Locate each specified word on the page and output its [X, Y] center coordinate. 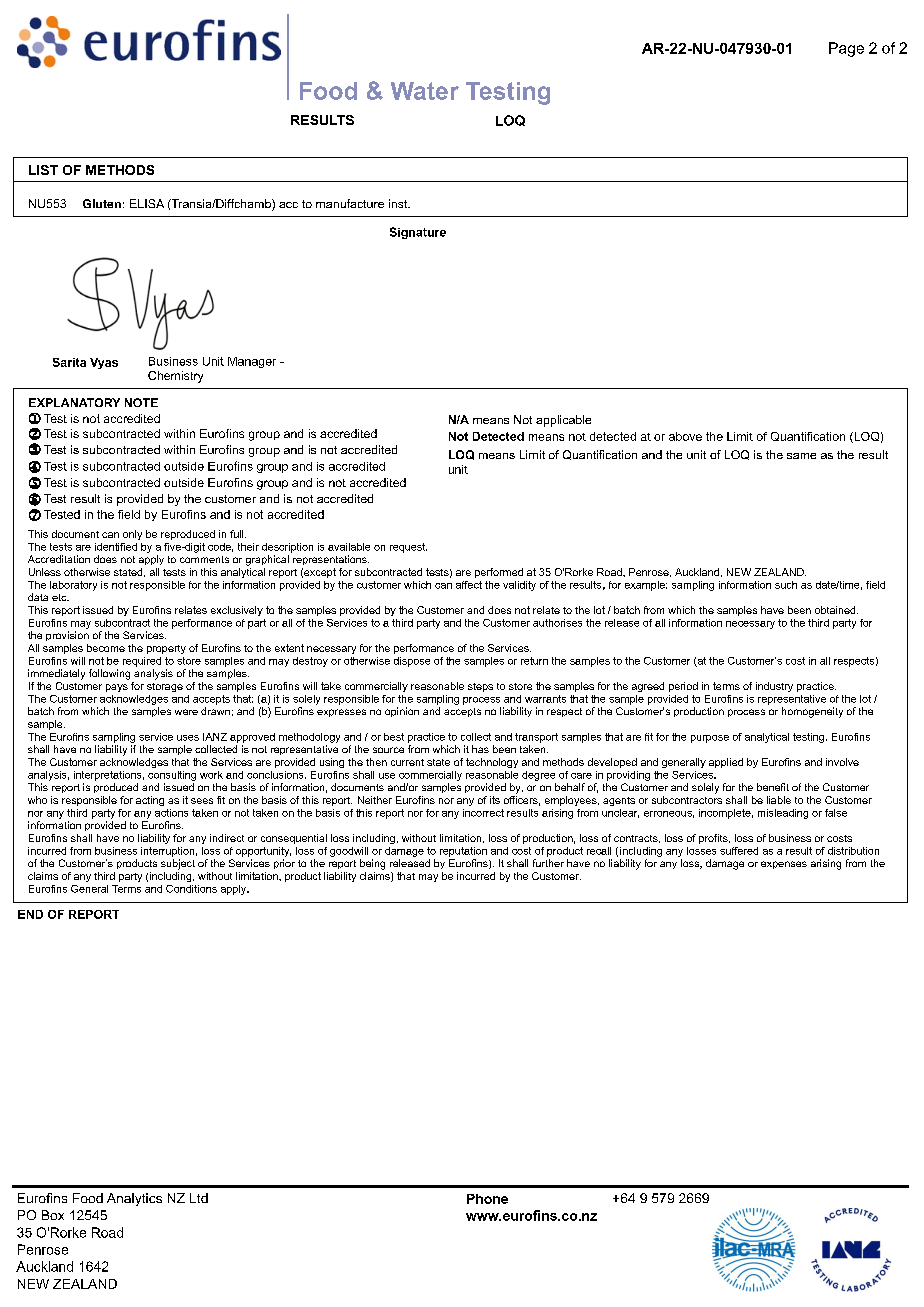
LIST [43, 170]
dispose [412, 662]
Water [425, 91]
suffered [739, 851]
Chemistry [175, 377]
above [685, 436]
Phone [487, 1199]
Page [846, 49]
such [786, 585]
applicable [563, 421]
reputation [463, 852]
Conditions [191, 889]
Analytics [134, 1199]
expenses [784, 865]
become [106, 648]
